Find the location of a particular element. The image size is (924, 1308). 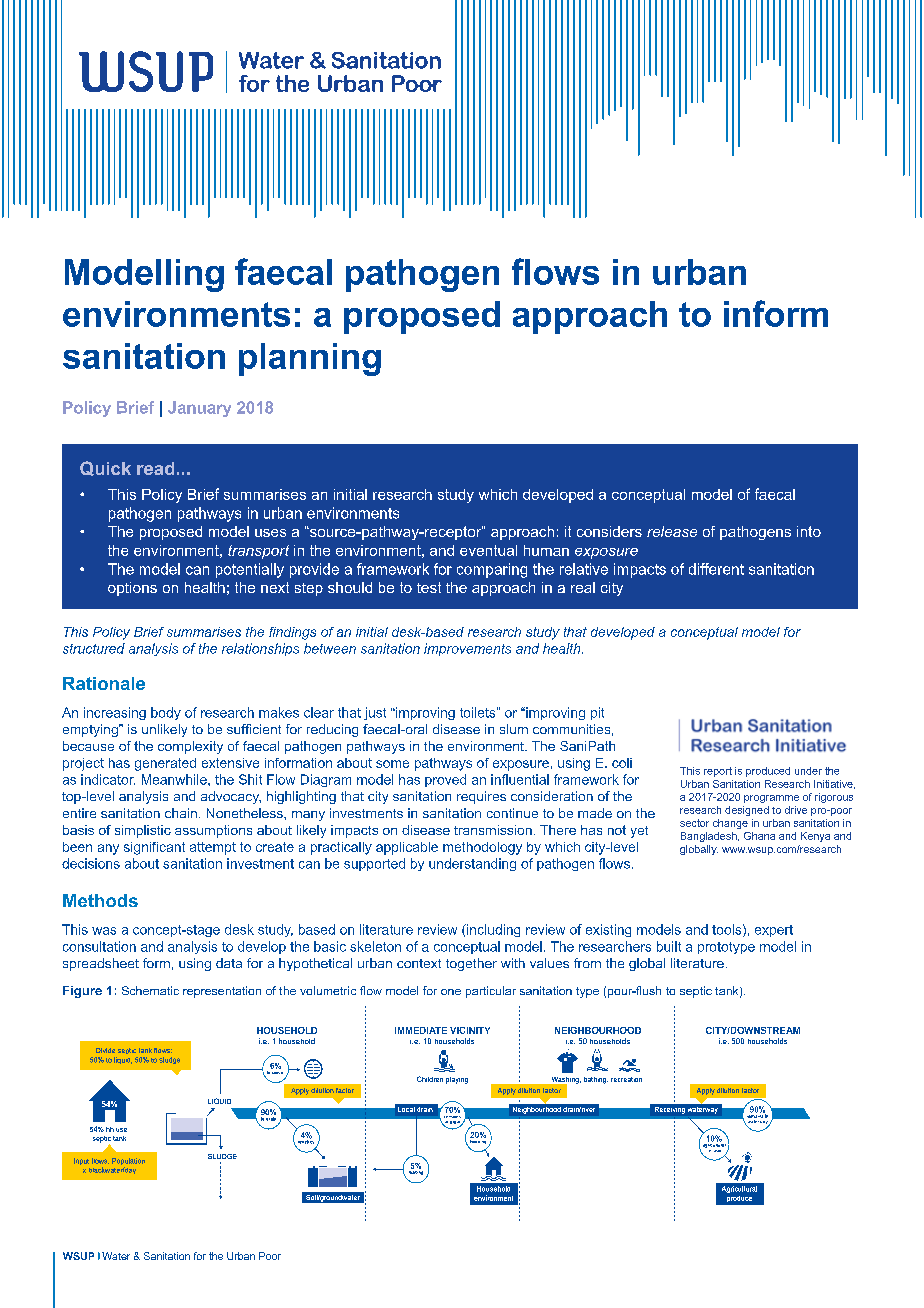

proved is located at coordinates (445, 780).
